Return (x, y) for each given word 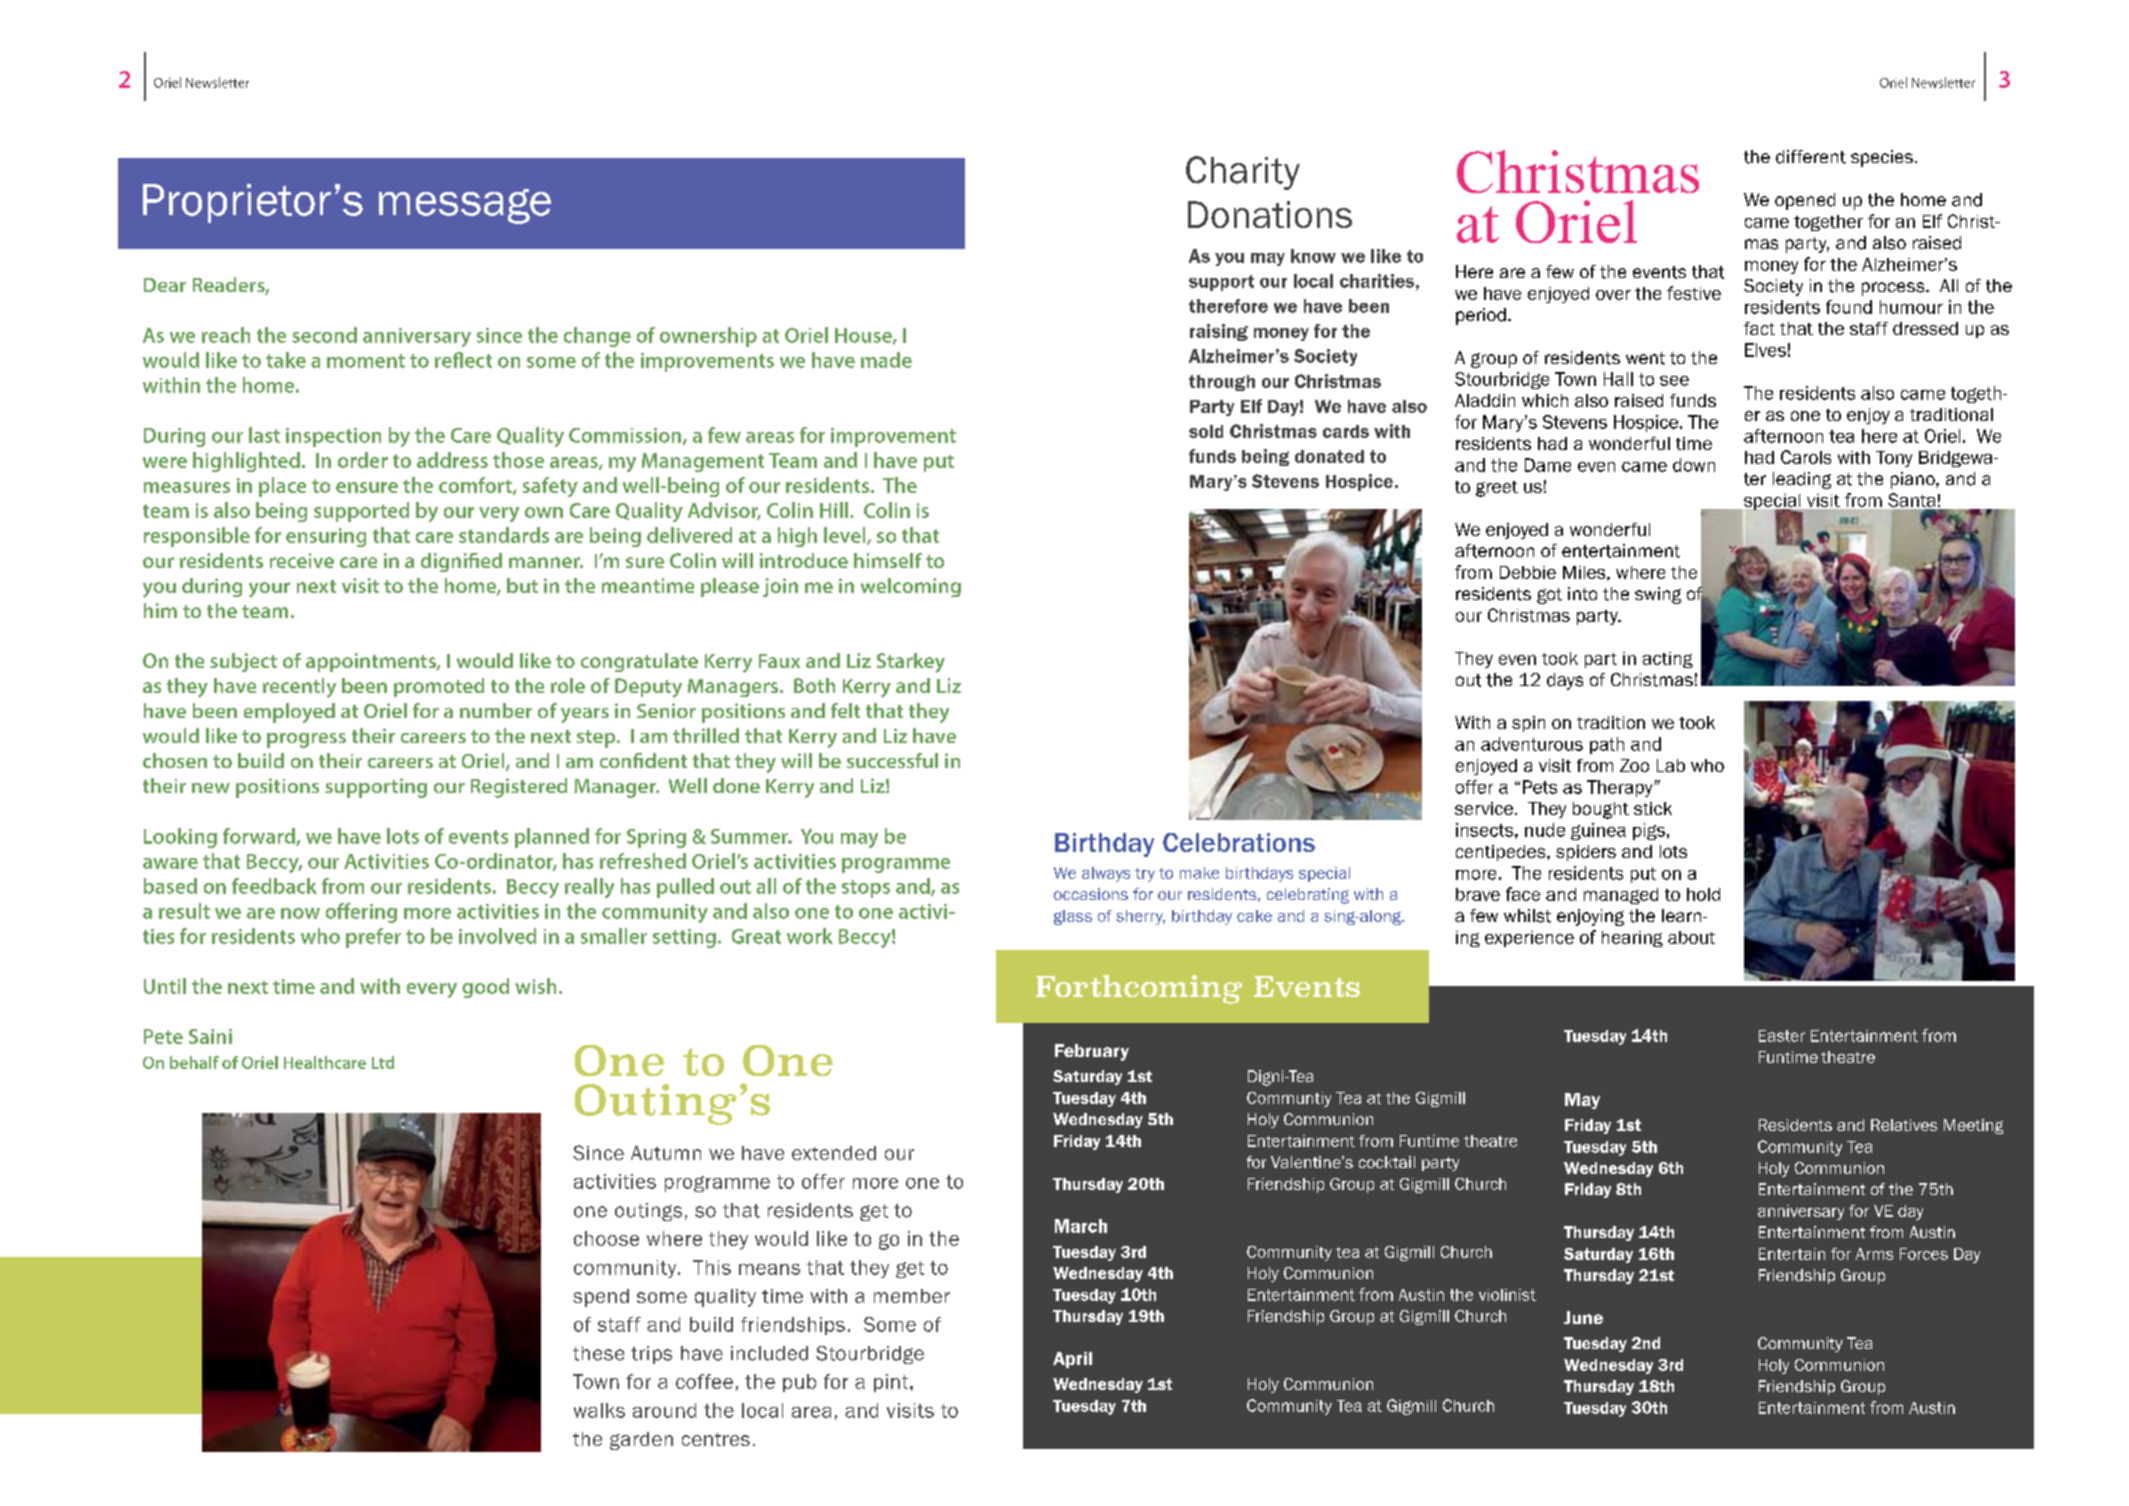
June (1583, 1317)
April (1072, 1360)
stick (1653, 808)
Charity (1243, 173)
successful (892, 760)
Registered (519, 788)
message (465, 206)
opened (1805, 201)
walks (599, 1410)
